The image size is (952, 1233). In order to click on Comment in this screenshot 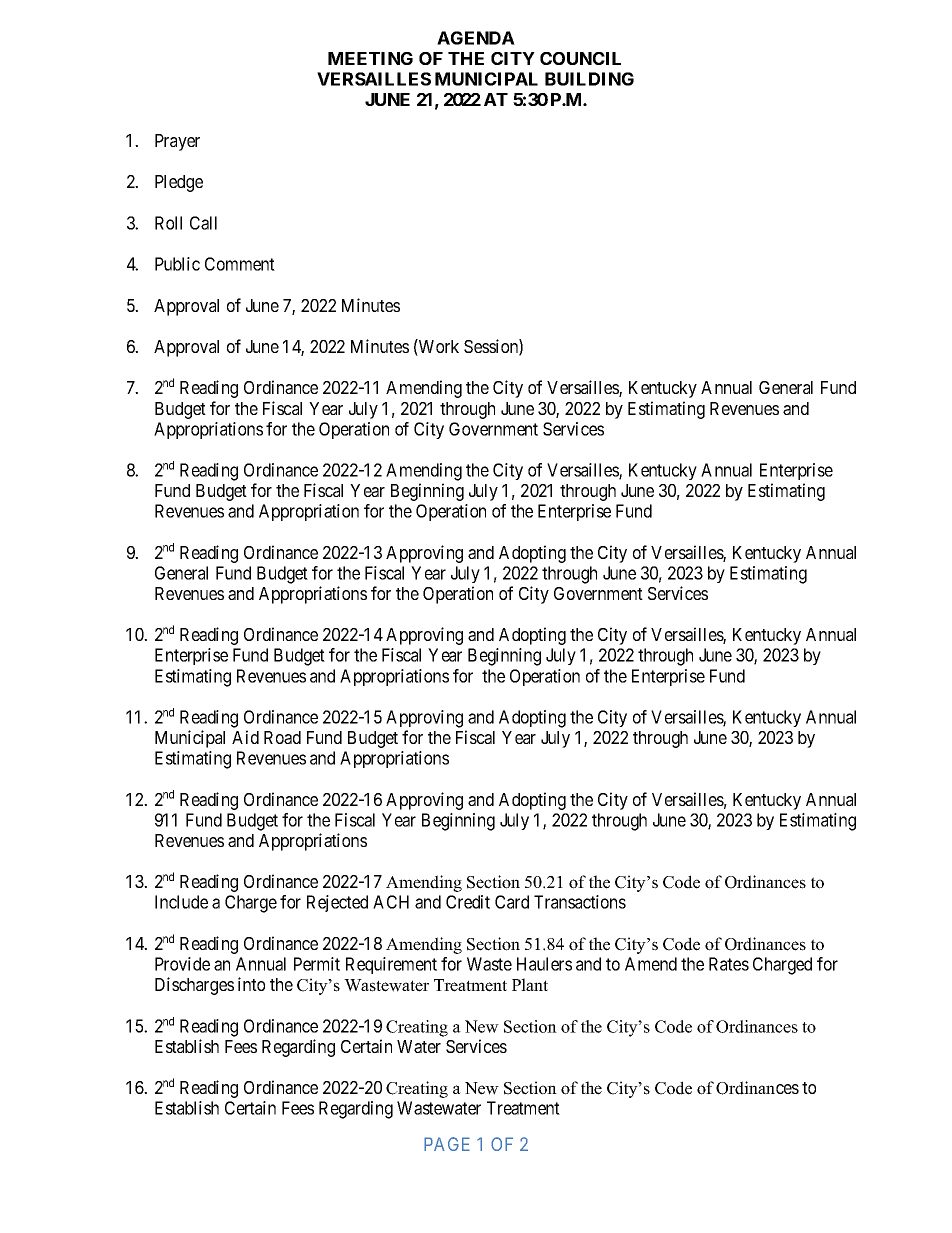, I will do `click(240, 264)`.
